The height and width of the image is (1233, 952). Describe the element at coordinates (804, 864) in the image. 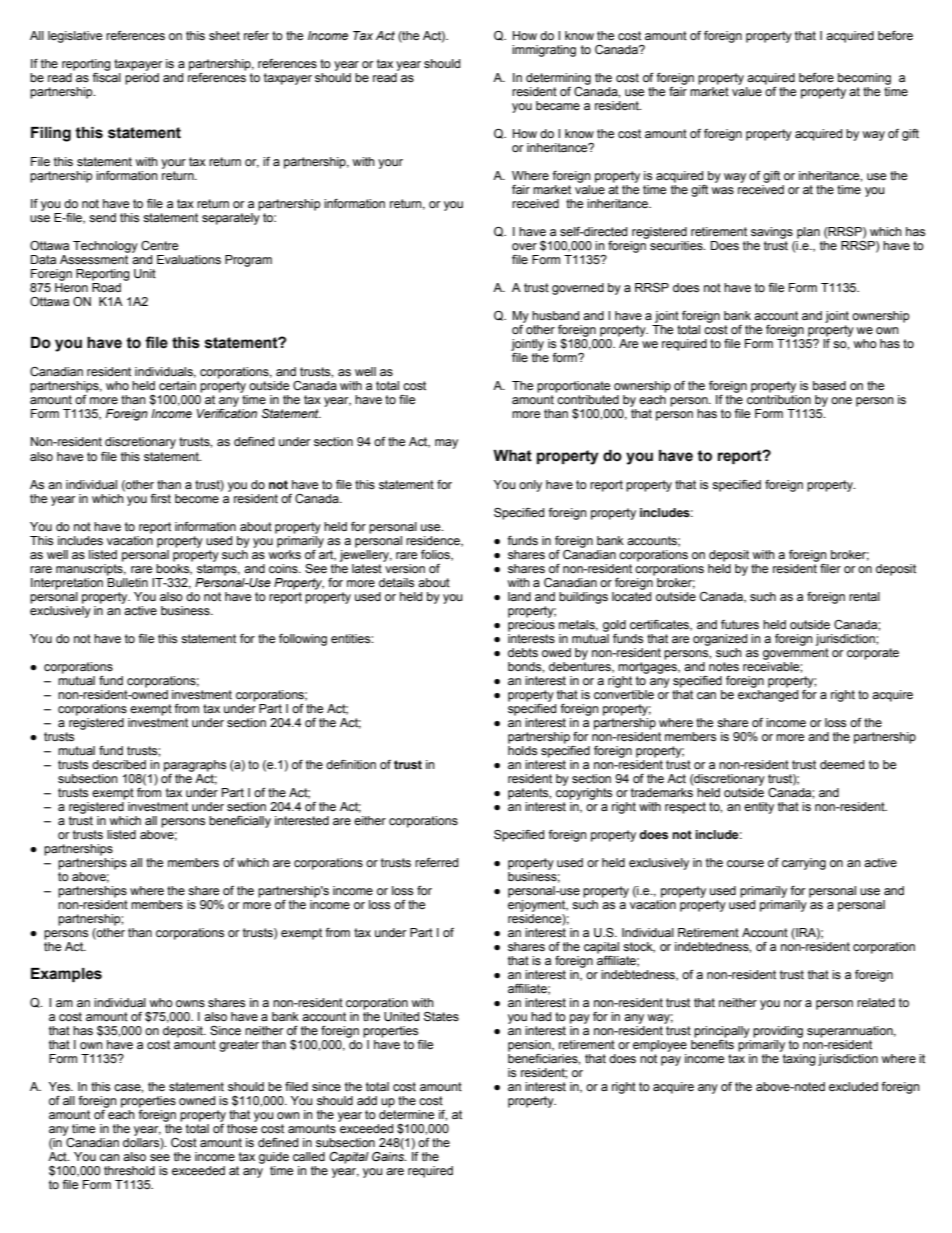

I see `carrying` at that location.
